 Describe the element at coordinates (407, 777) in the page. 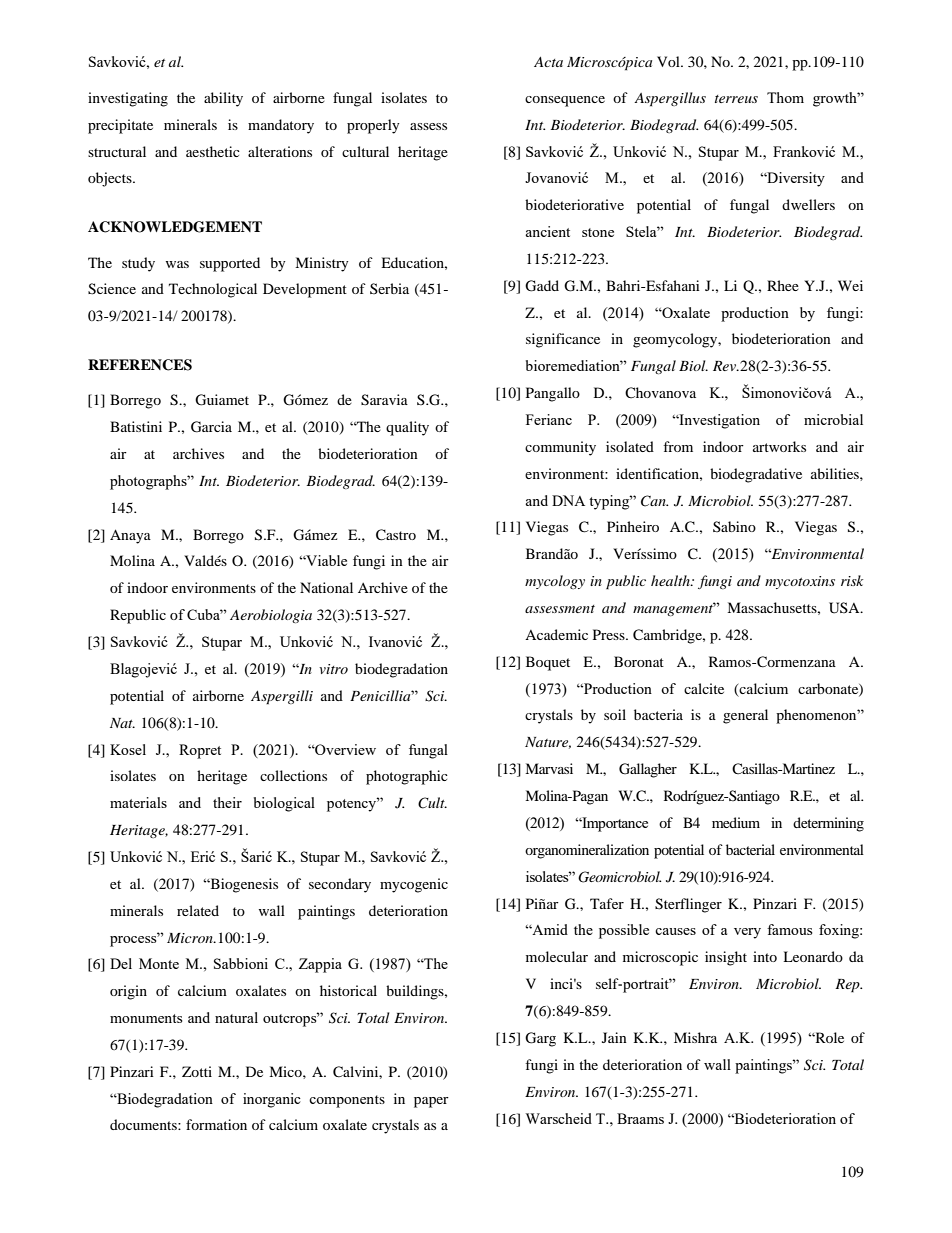

I see `photographic` at that location.
